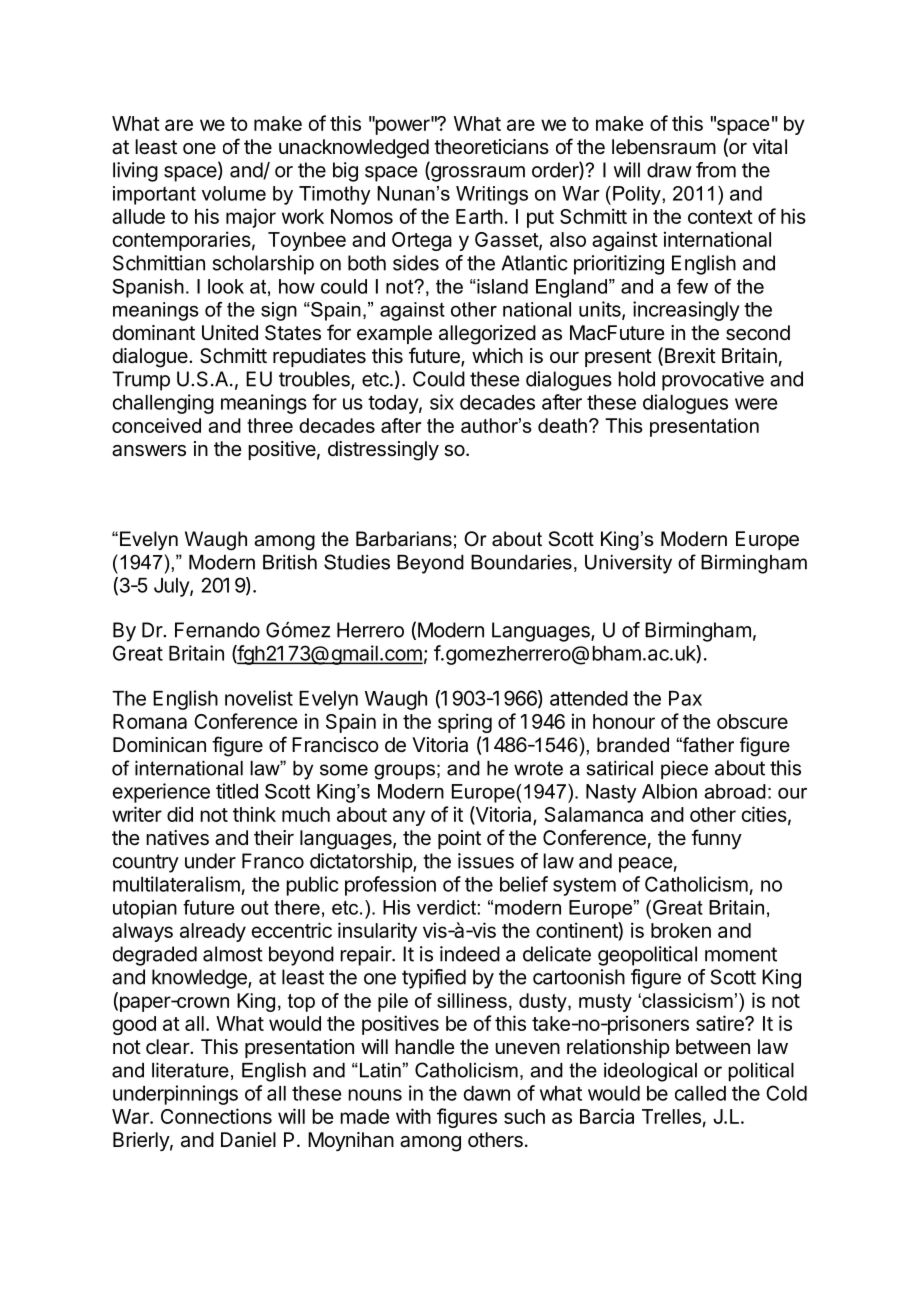 Image resolution: width=924 pixels, height=1308 pixels. I want to click on Writings, so click(492, 195).
